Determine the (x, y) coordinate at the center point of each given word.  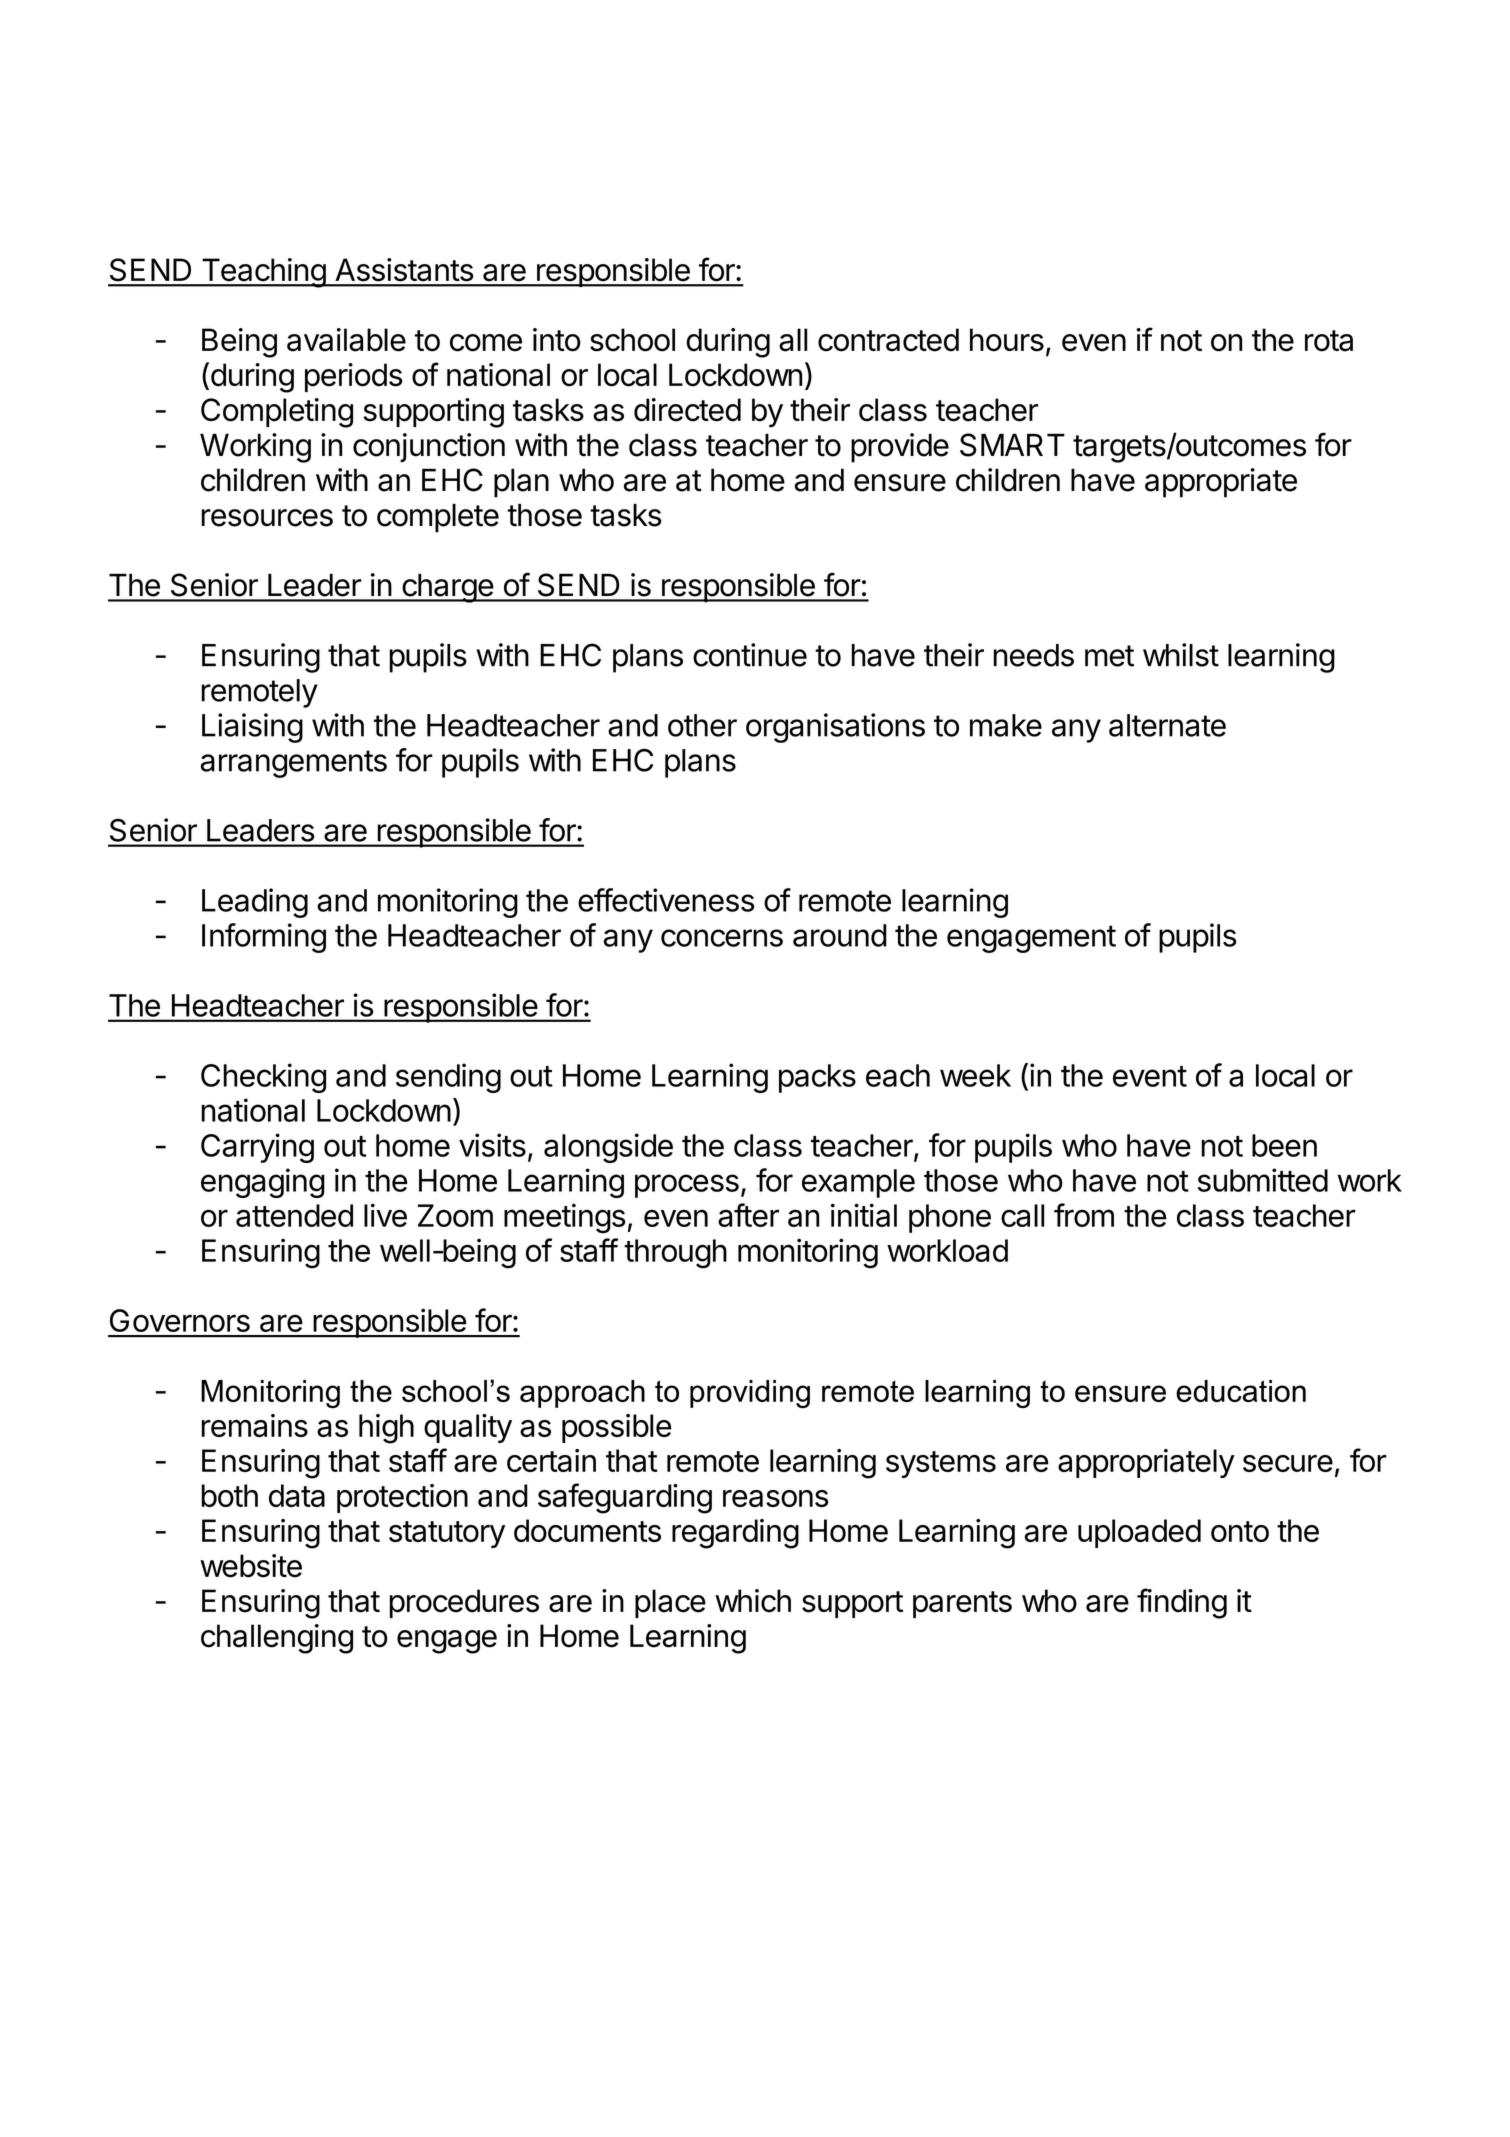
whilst (1181, 655)
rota (1329, 341)
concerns (722, 938)
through (675, 1254)
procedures (464, 1603)
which (753, 1601)
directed (687, 410)
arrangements (294, 764)
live (385, 1215)
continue (750, 655)
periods (353, 377)
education (1241, 1391)
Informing (264, 938)
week (975, 1075)
